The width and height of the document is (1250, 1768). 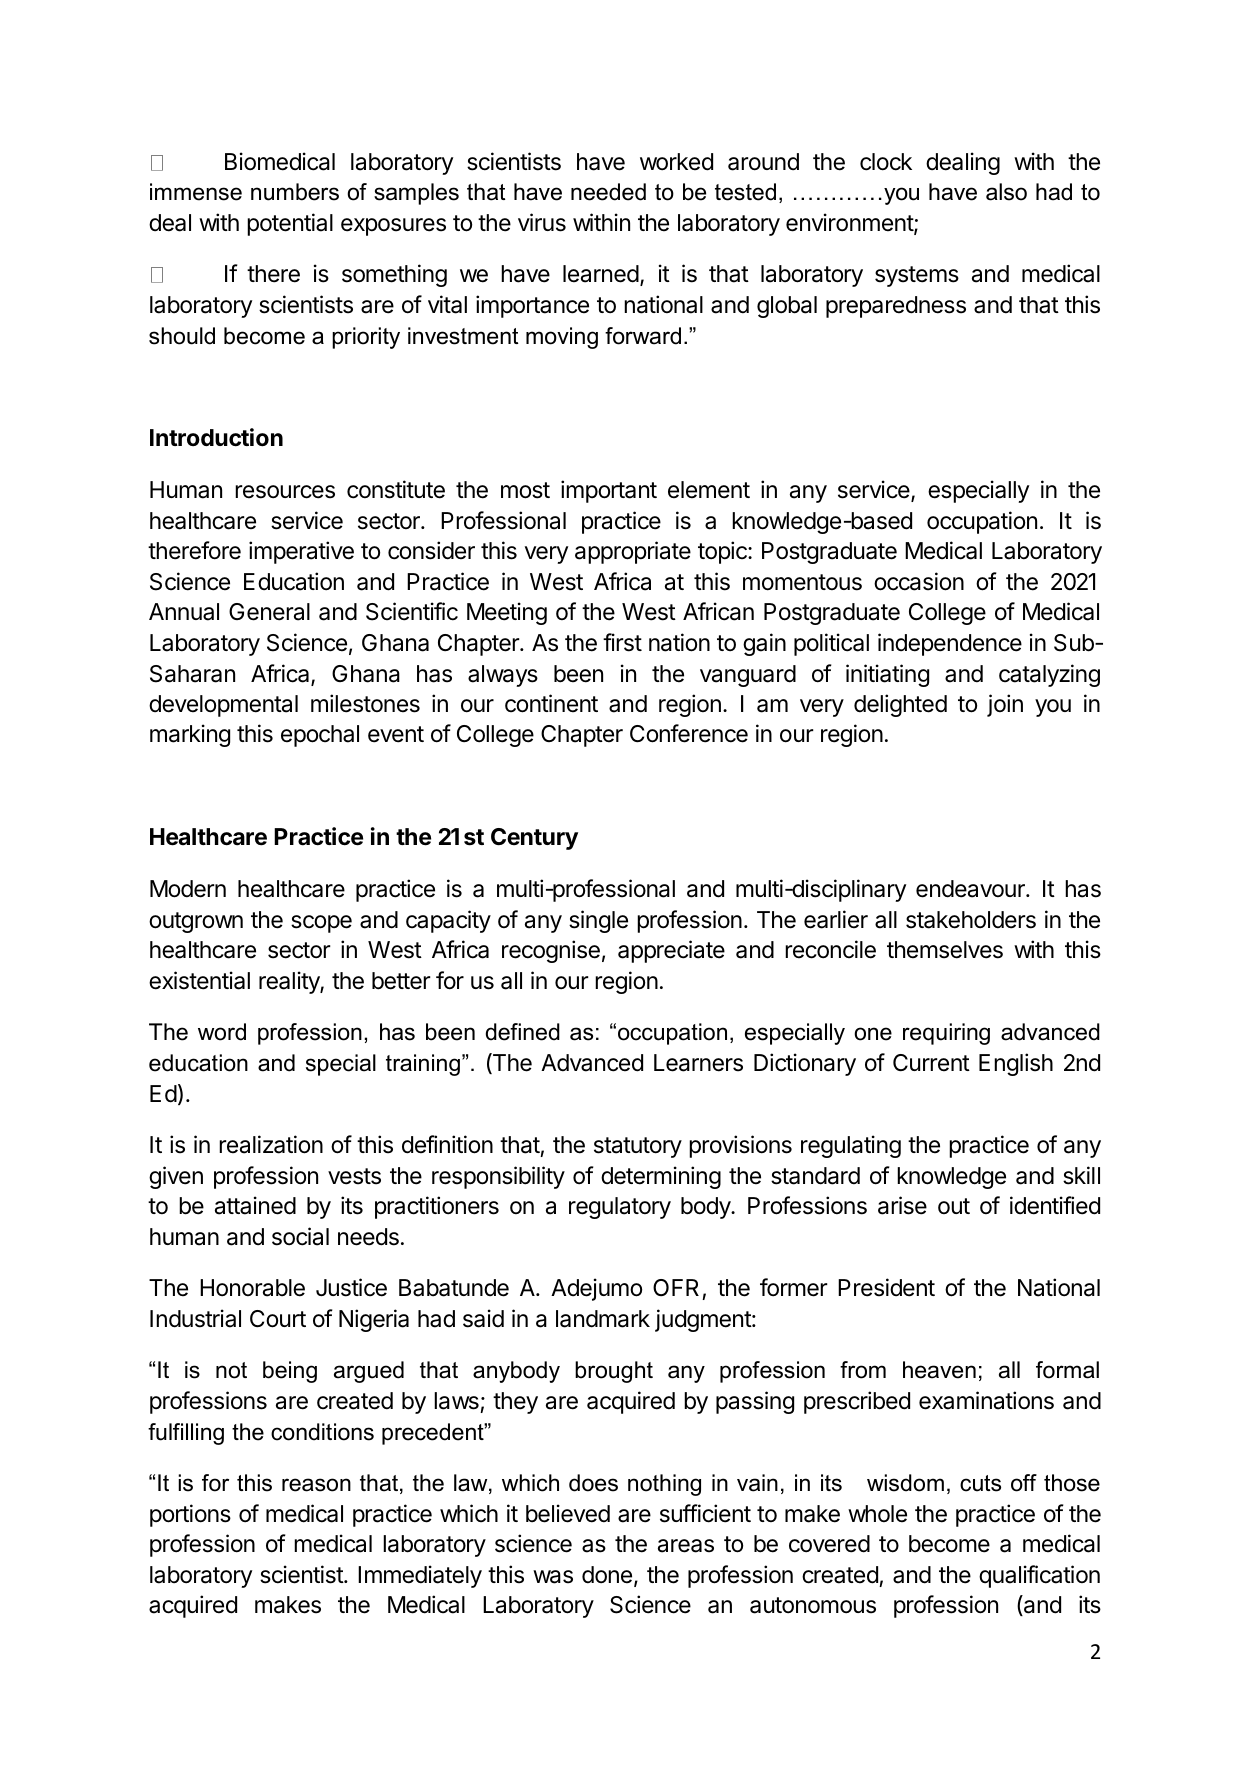 I want to click on arise, so click(x=902, y=1205).
